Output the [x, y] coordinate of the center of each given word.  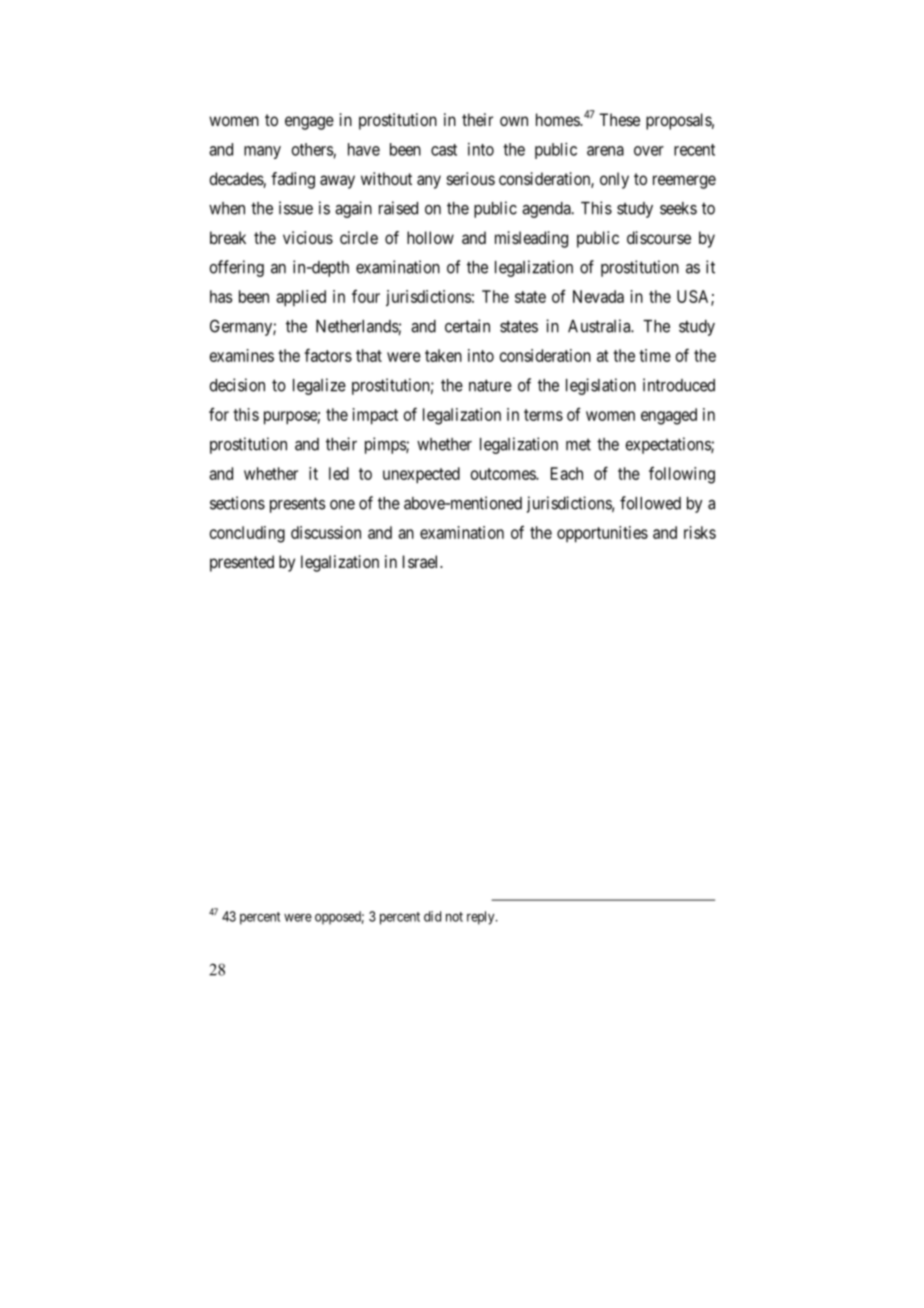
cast [444, 150]
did [432, 916]
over [649, 151]
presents [297, 505]
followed [650, 503]
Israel [422, 561]
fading [293, 180]
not [454, 917]
